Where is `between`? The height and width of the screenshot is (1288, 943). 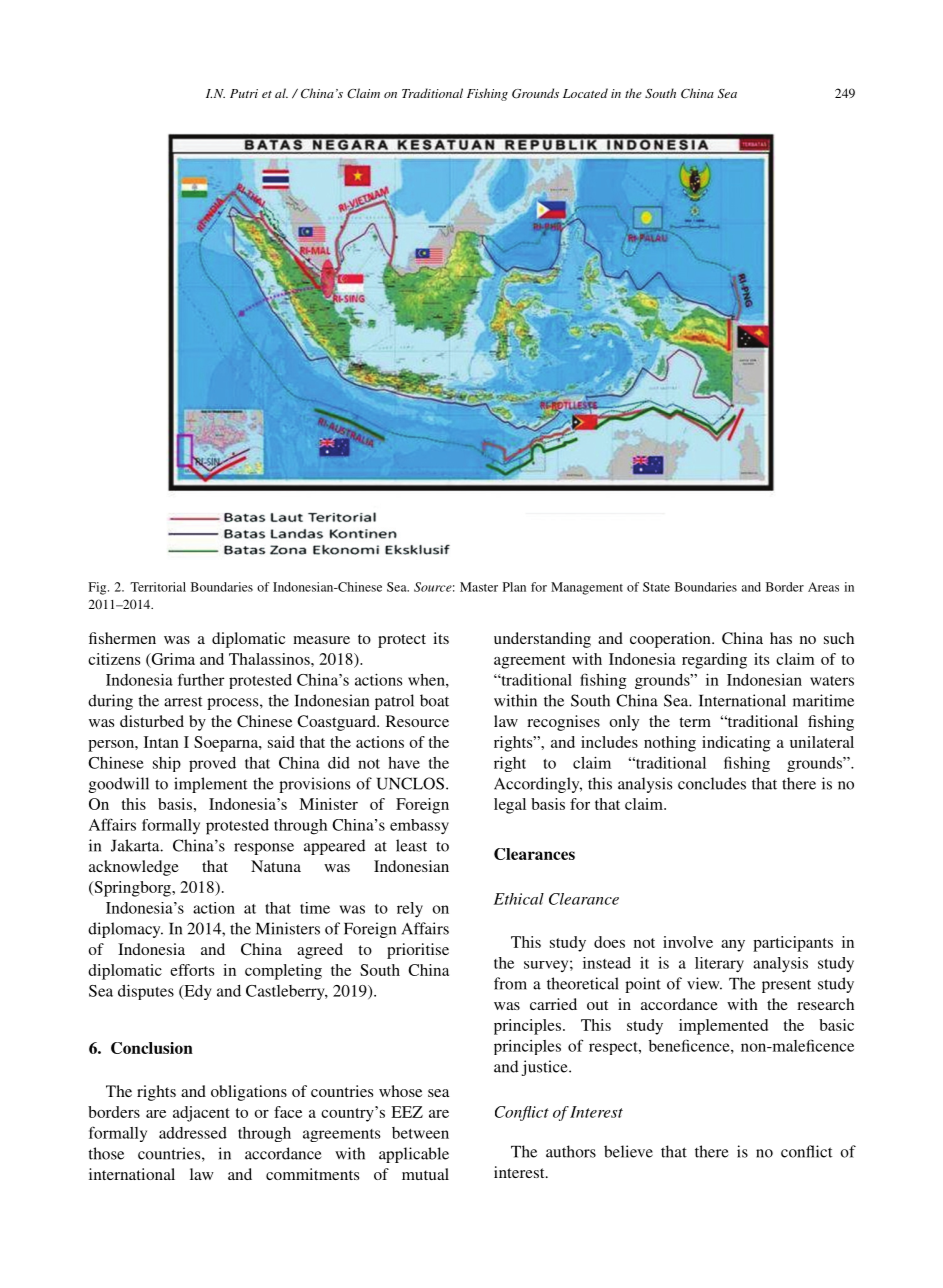 between is located at coordinates (420, 1133).
